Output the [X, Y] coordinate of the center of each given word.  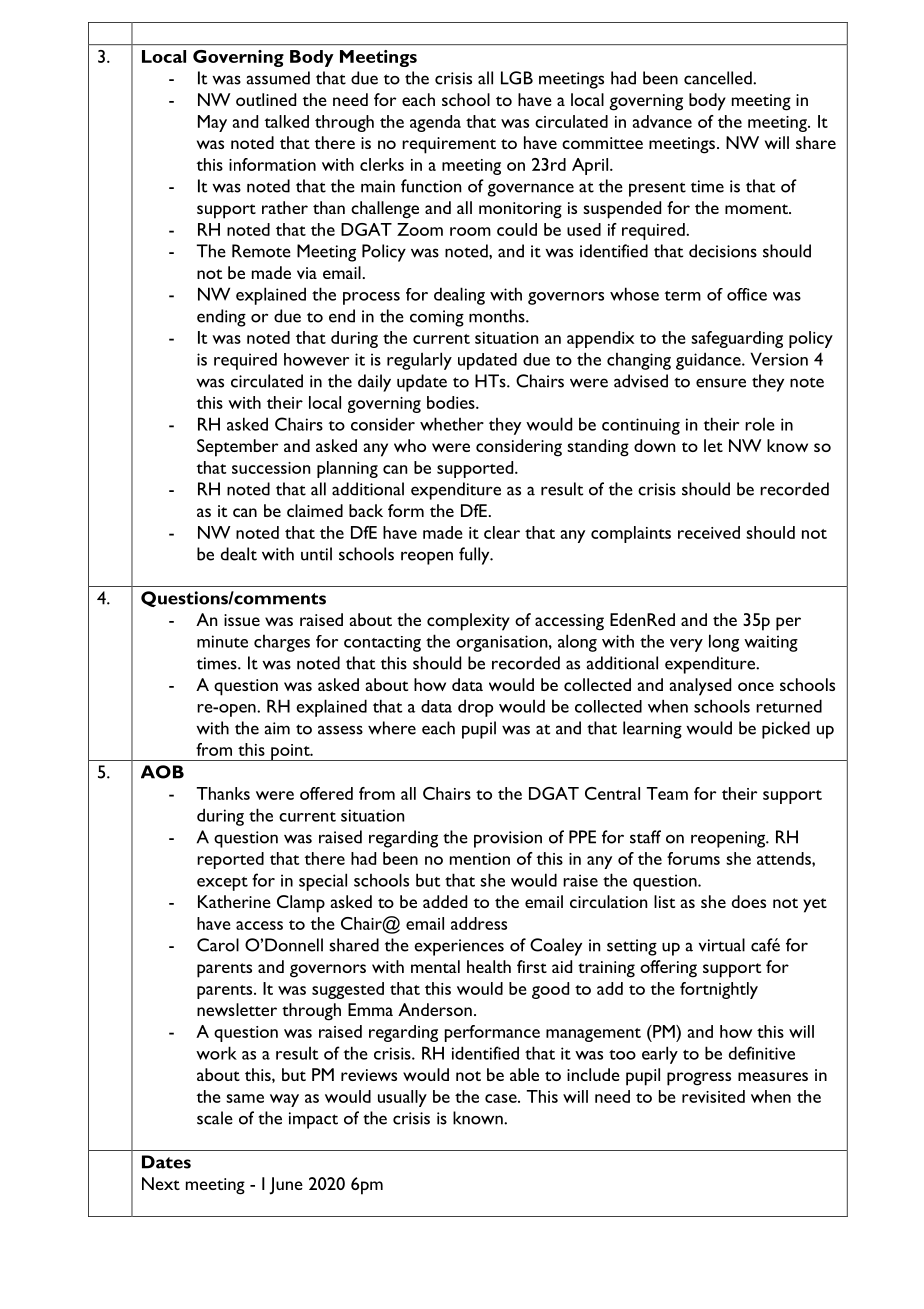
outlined [266, 99]
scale [215, 1118]
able [524, 1074]
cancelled [719, 78]
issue [242, 620]
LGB [517, 78]
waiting [771, 643]
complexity [468, 622]
